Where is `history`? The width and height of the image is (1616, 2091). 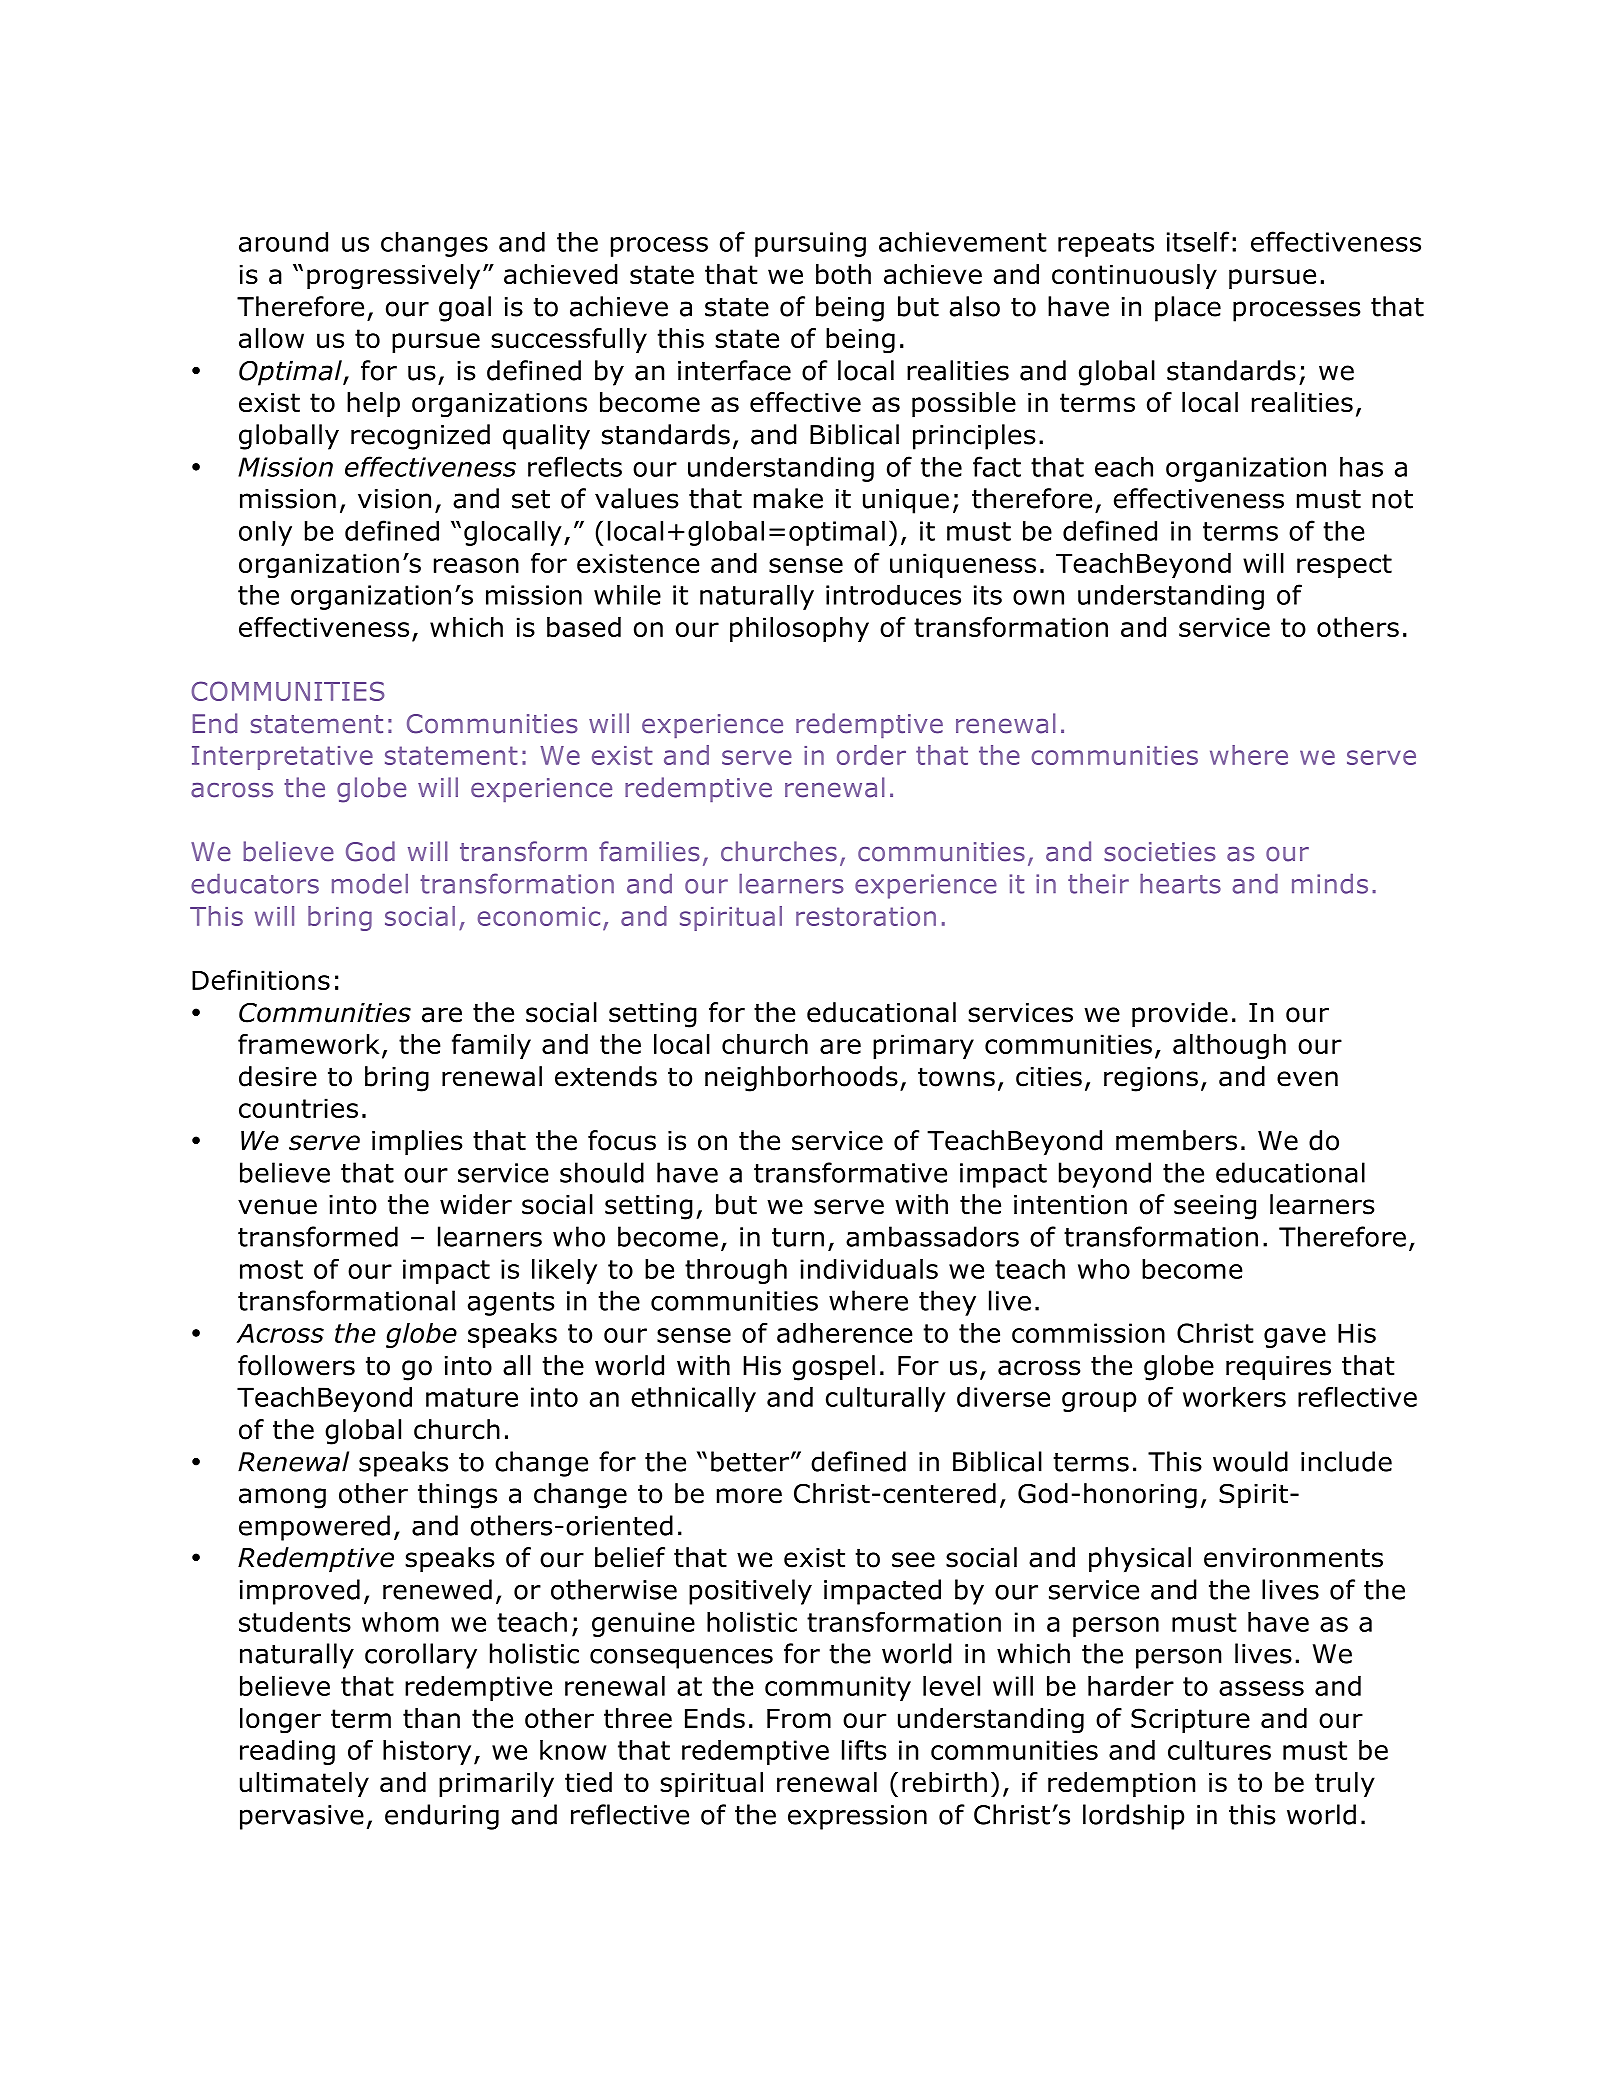
history is located at coordinates (427, 1752).
